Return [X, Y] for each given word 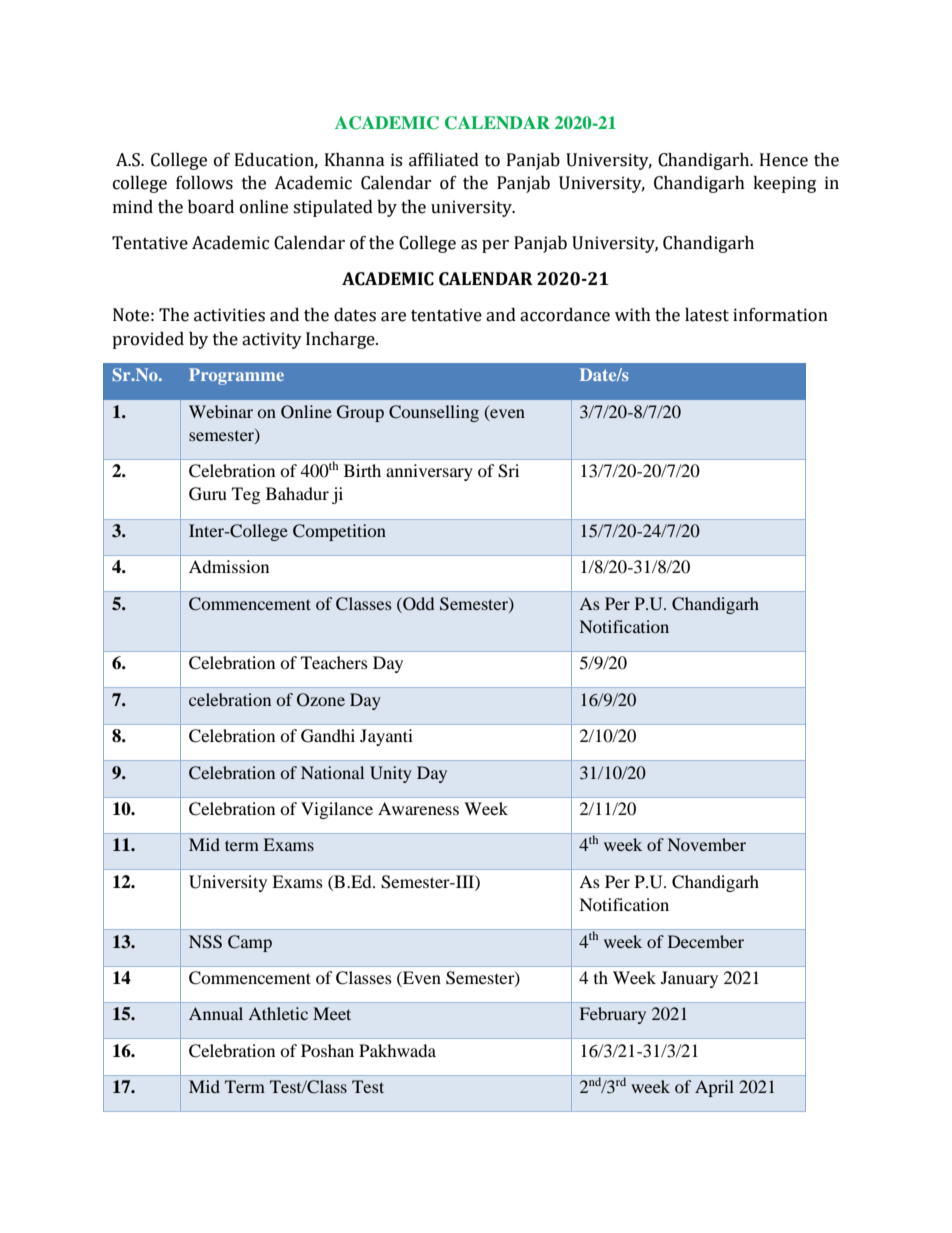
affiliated [444, 160]
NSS [205, 942]
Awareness [418, 808]
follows [204, 183]
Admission [229, 566]
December [706, 941]
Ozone [321, 700]
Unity [391, 774]
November [707, 844]
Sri [508, 471]
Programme [236, 376]
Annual [216, 1013]
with [633, 315]
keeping [784, 184]
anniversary [429, 472]
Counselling [434, 413]
